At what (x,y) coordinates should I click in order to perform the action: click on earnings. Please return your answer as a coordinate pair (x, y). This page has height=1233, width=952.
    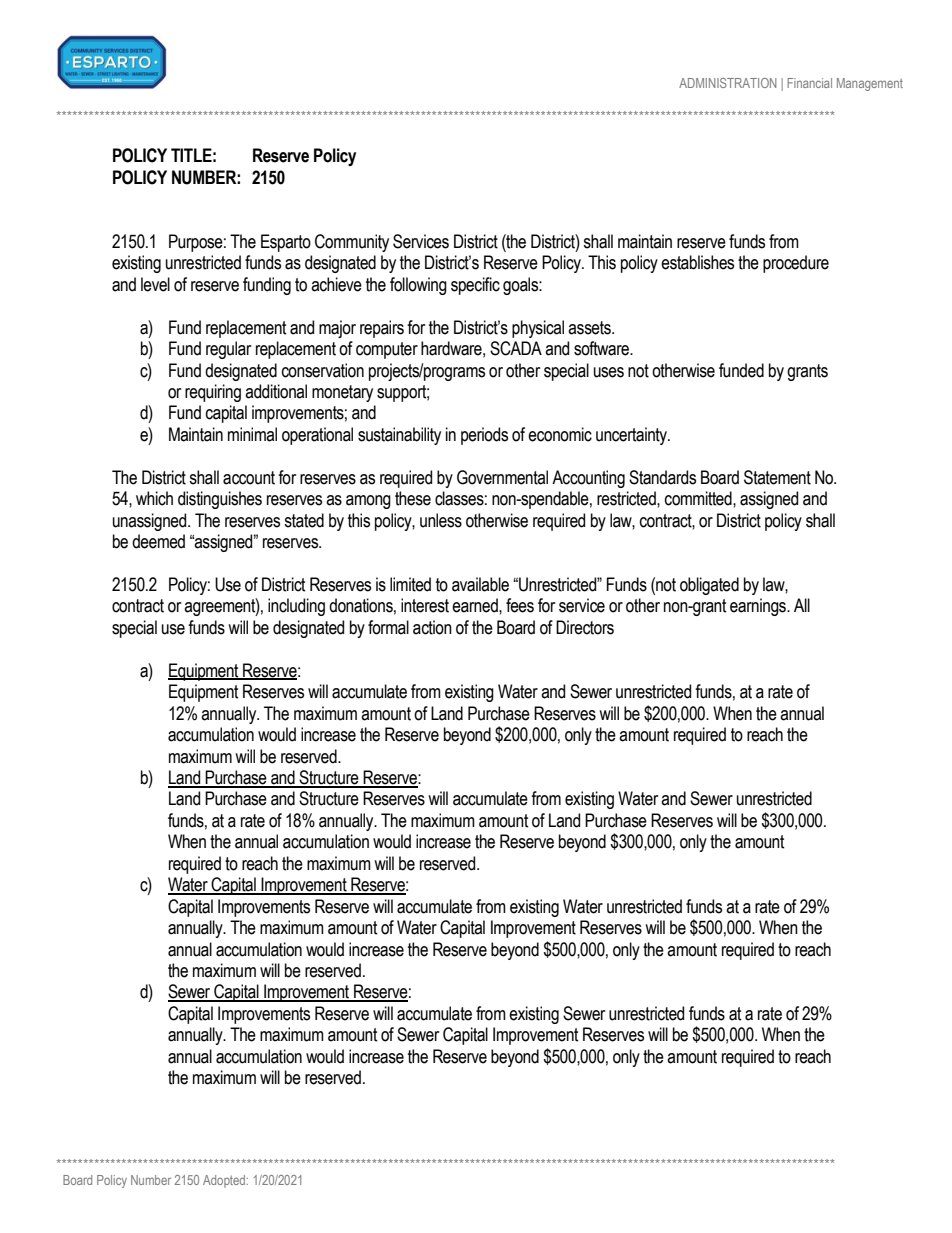
    Looking at the image, I should click on (759, 607).
